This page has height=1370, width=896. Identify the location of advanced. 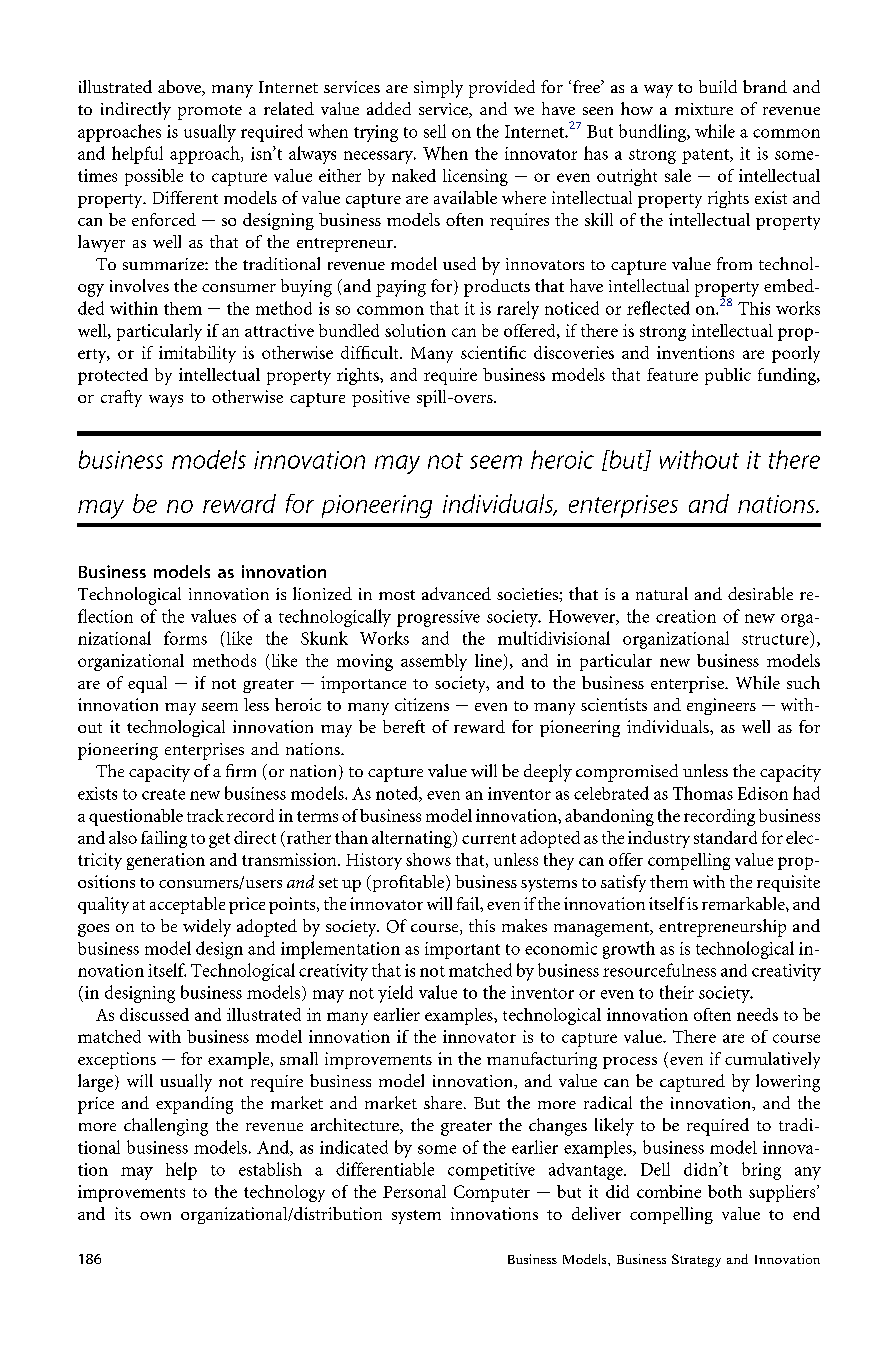
(456, 593).
